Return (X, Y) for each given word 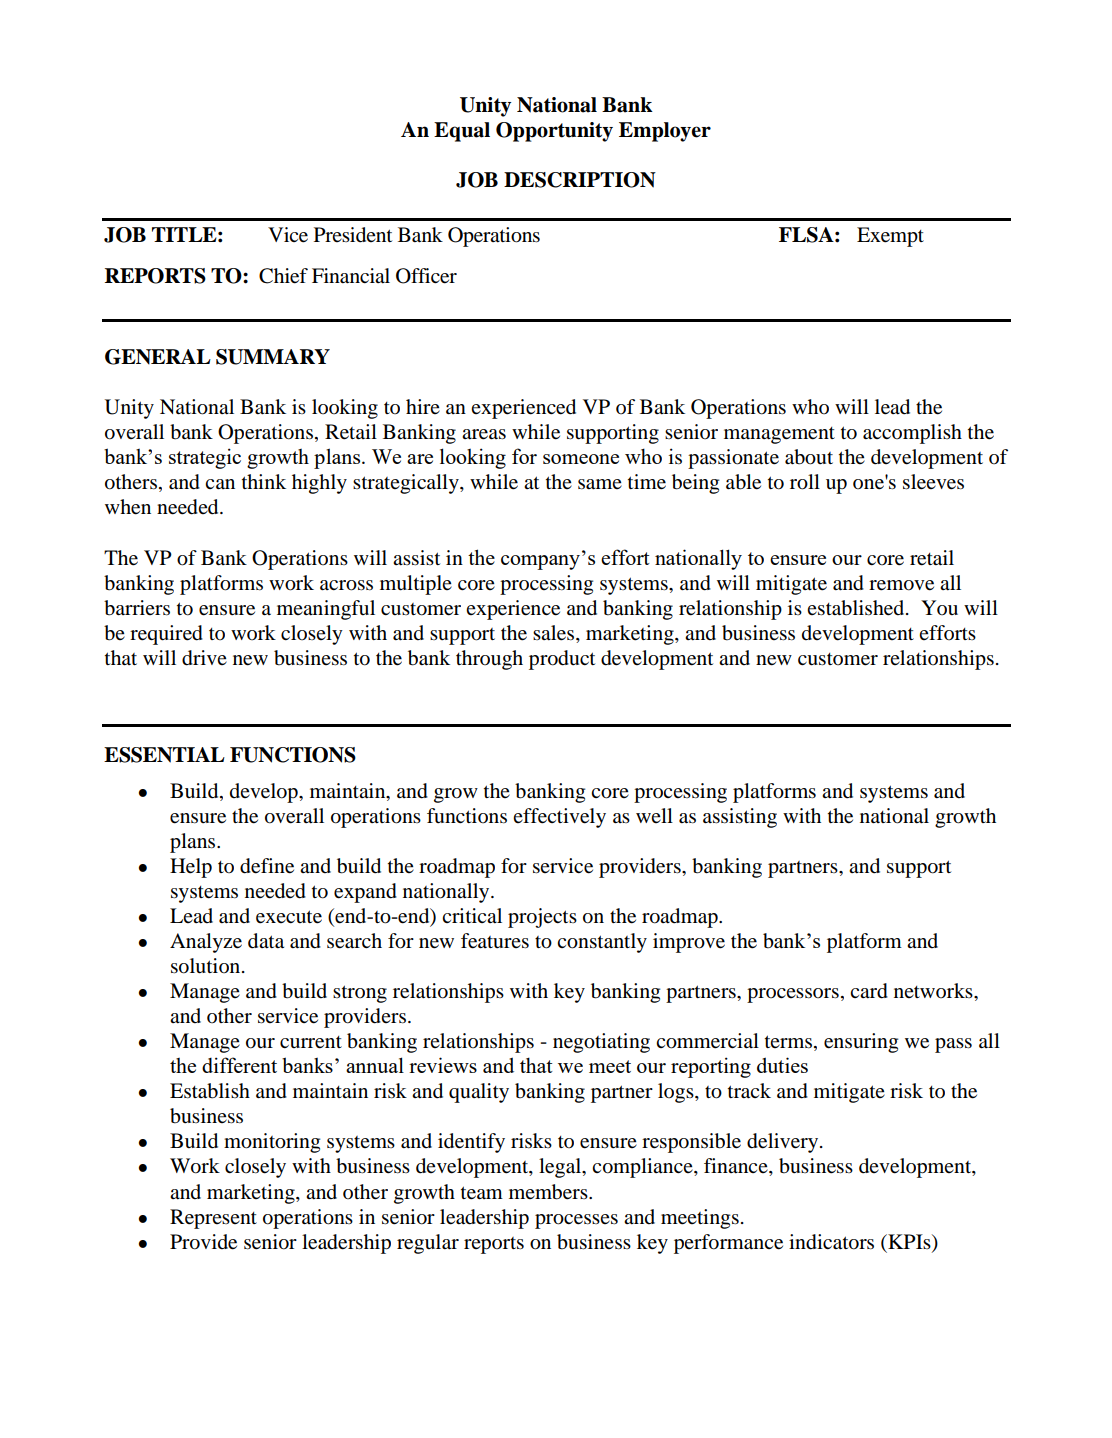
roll (805, 482)
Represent (213, 1219)
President (353, 235)
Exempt (890, 237)
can (220, 484)
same (600, 484)
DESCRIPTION (580, 180)
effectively (559, 818)
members (549, 1192)
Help (191, 868)
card (869, 991)
